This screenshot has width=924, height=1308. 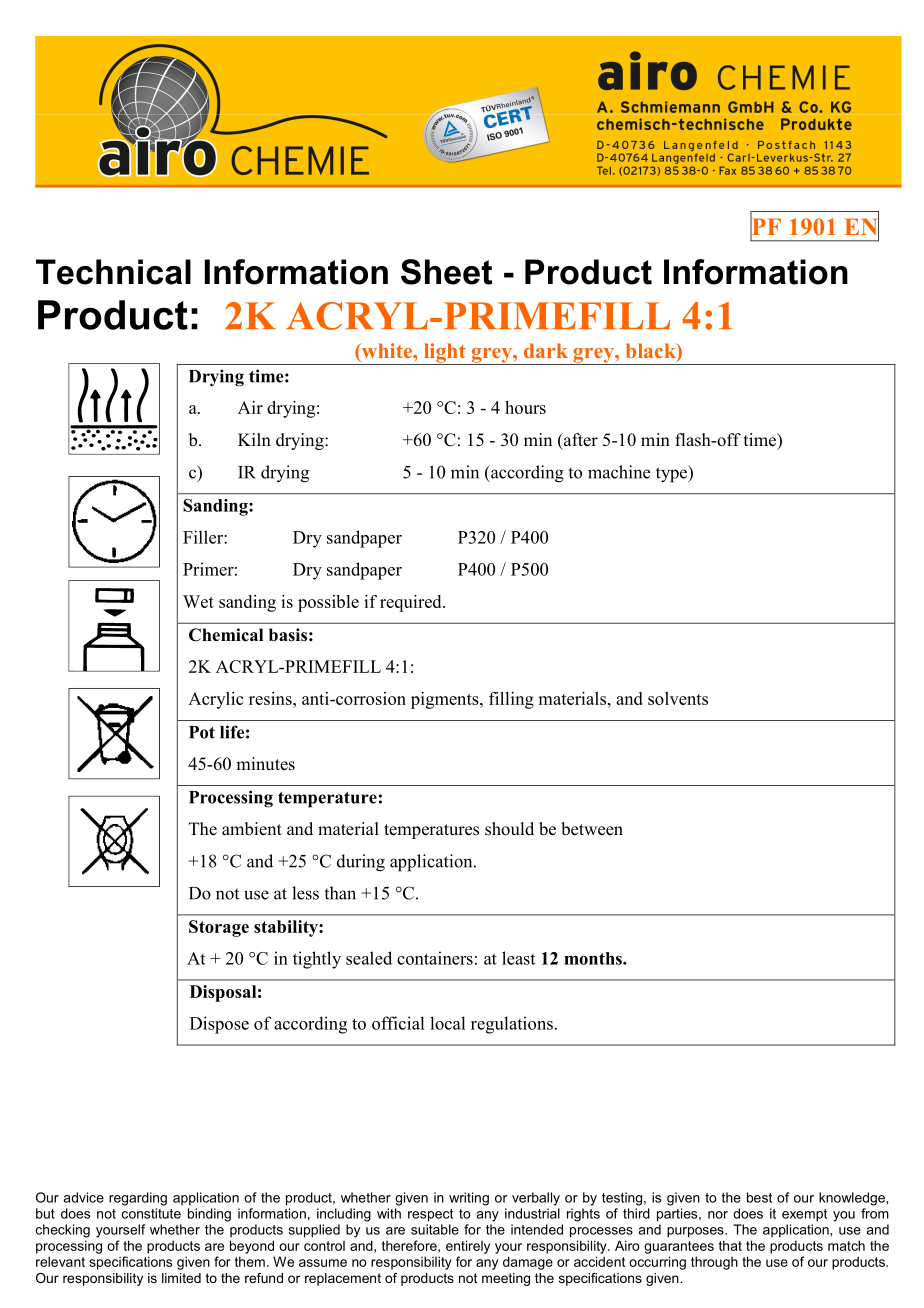 What do you see at coordinates (412, 603) in the screenshot?
I see `required` at bounding box center [412, 603].
